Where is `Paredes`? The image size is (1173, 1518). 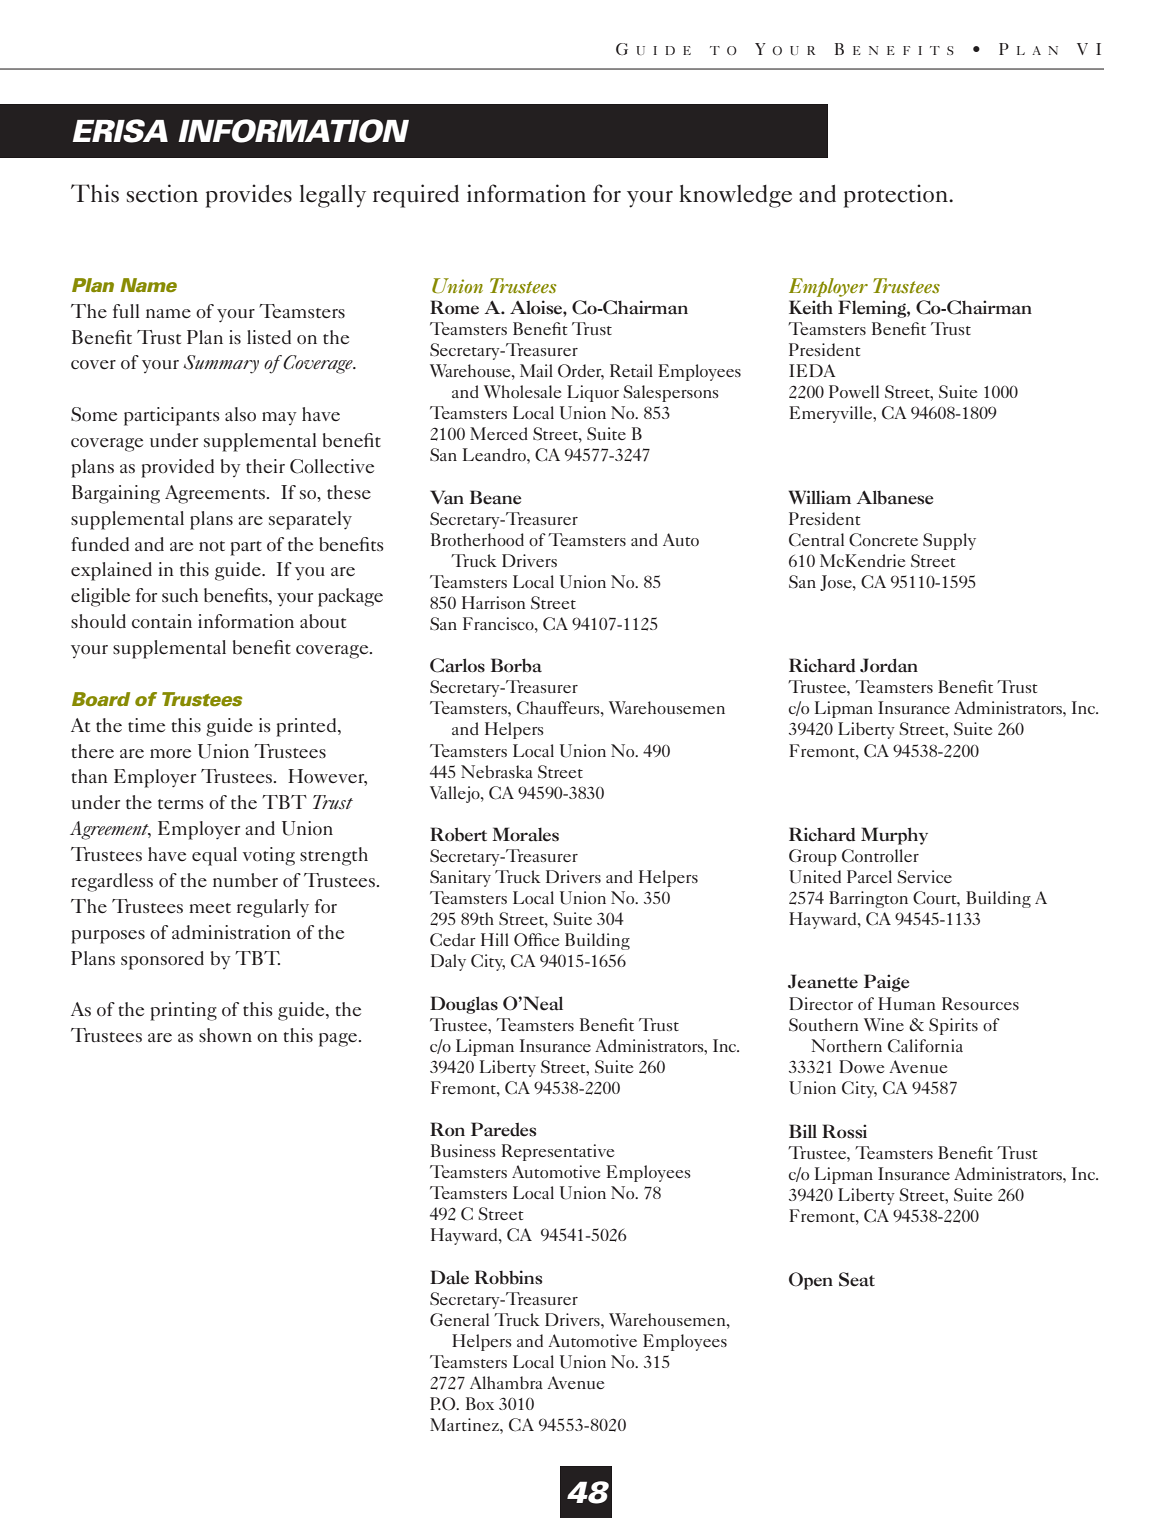
Paredes is located at coordinates (503, 1129).
